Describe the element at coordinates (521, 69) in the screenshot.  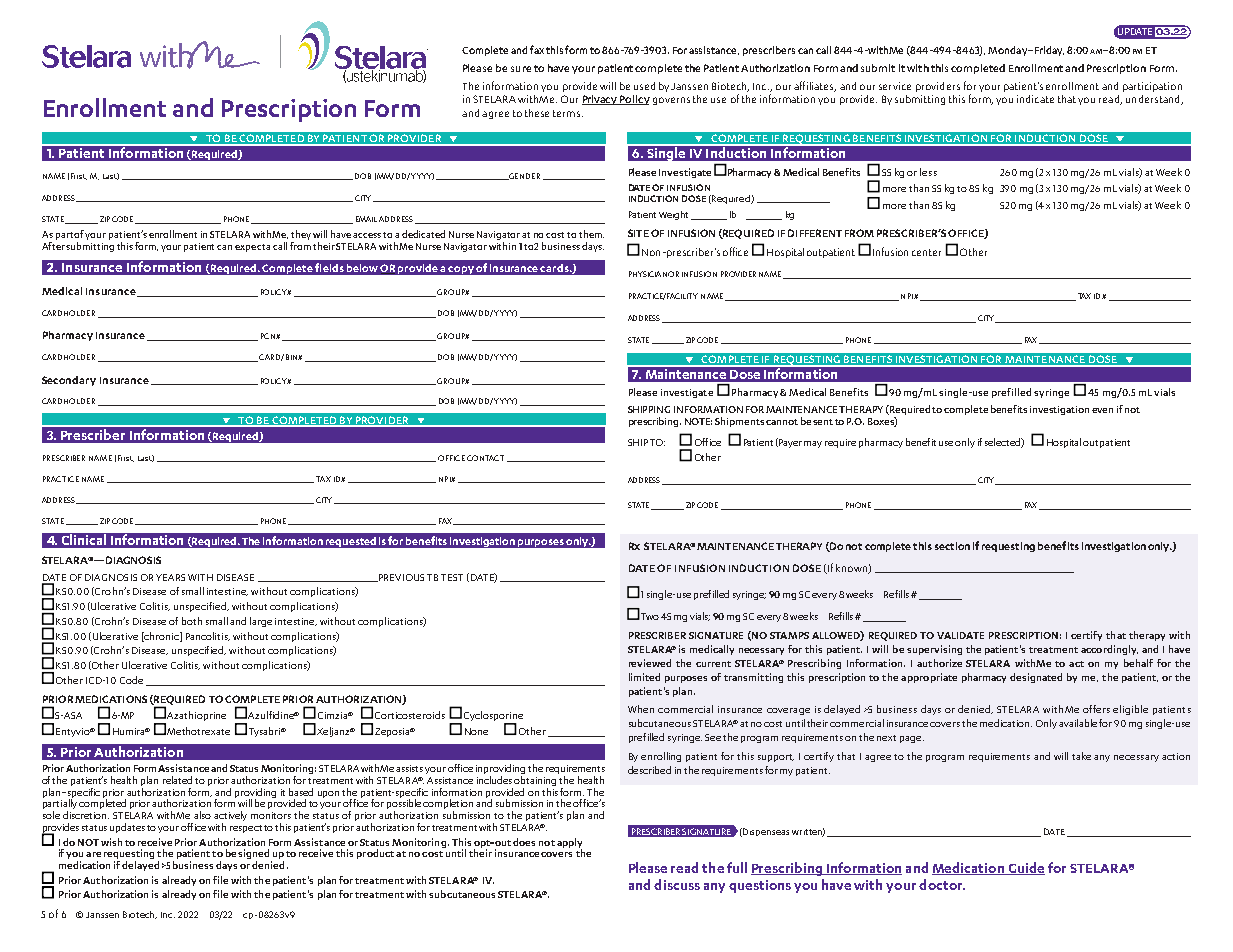
I see `sure` at that location.
